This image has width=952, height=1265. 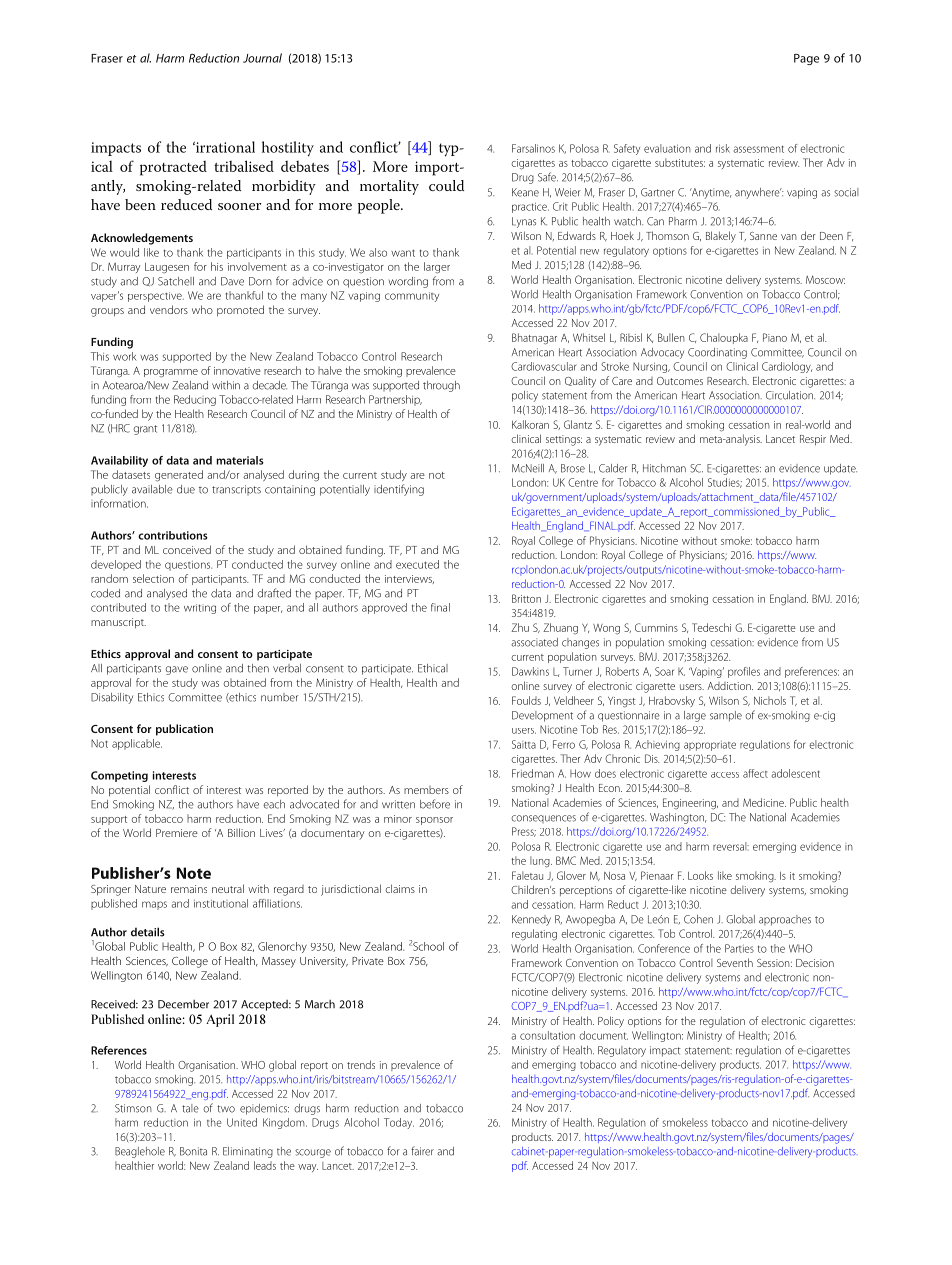 I want to click on Circulation, so click(x=790, y=395).
